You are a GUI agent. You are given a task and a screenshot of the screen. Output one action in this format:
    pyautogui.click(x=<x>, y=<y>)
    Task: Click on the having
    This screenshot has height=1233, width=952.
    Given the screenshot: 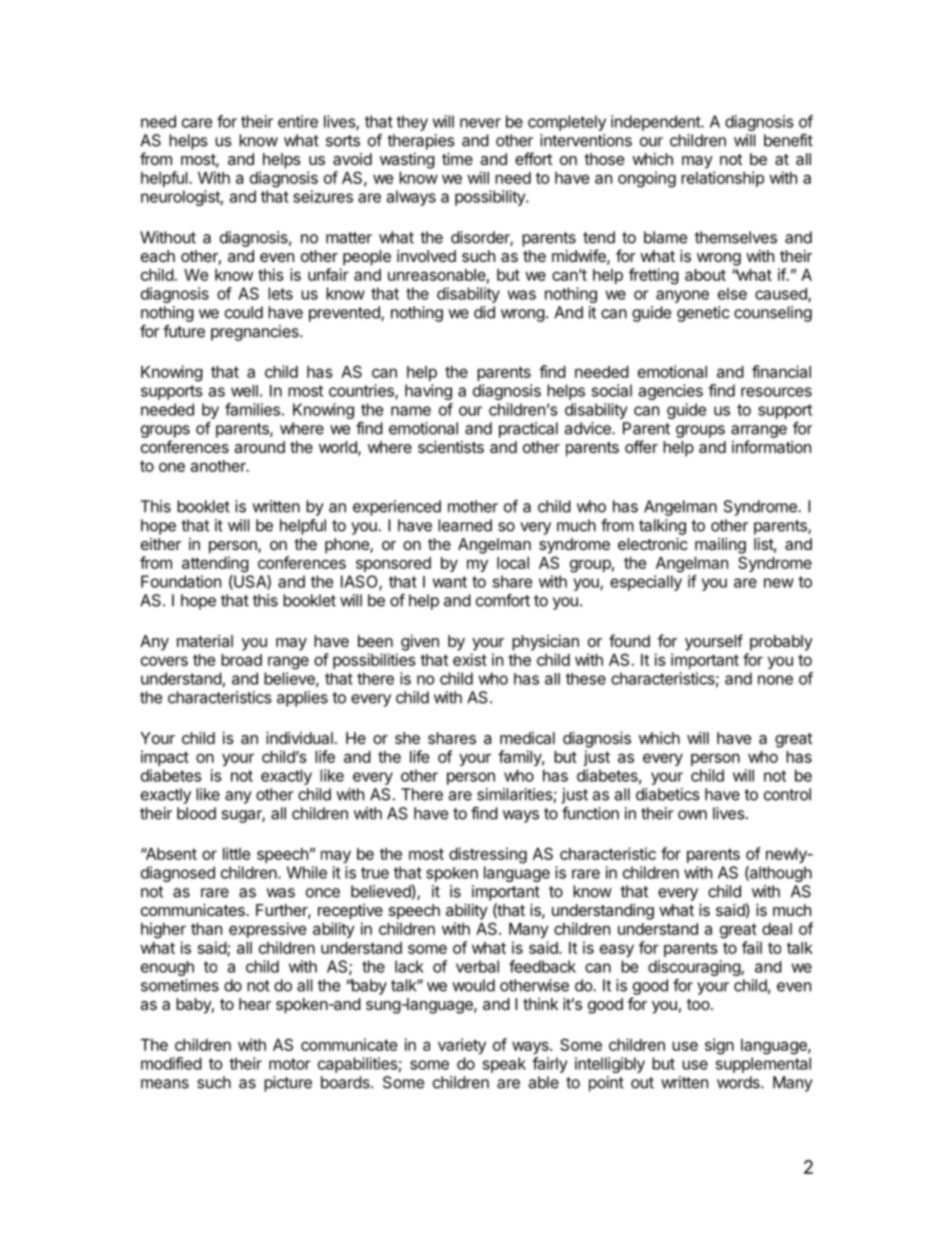 What is the action you would take?
    pyautogui.click(x=428, y=392)
